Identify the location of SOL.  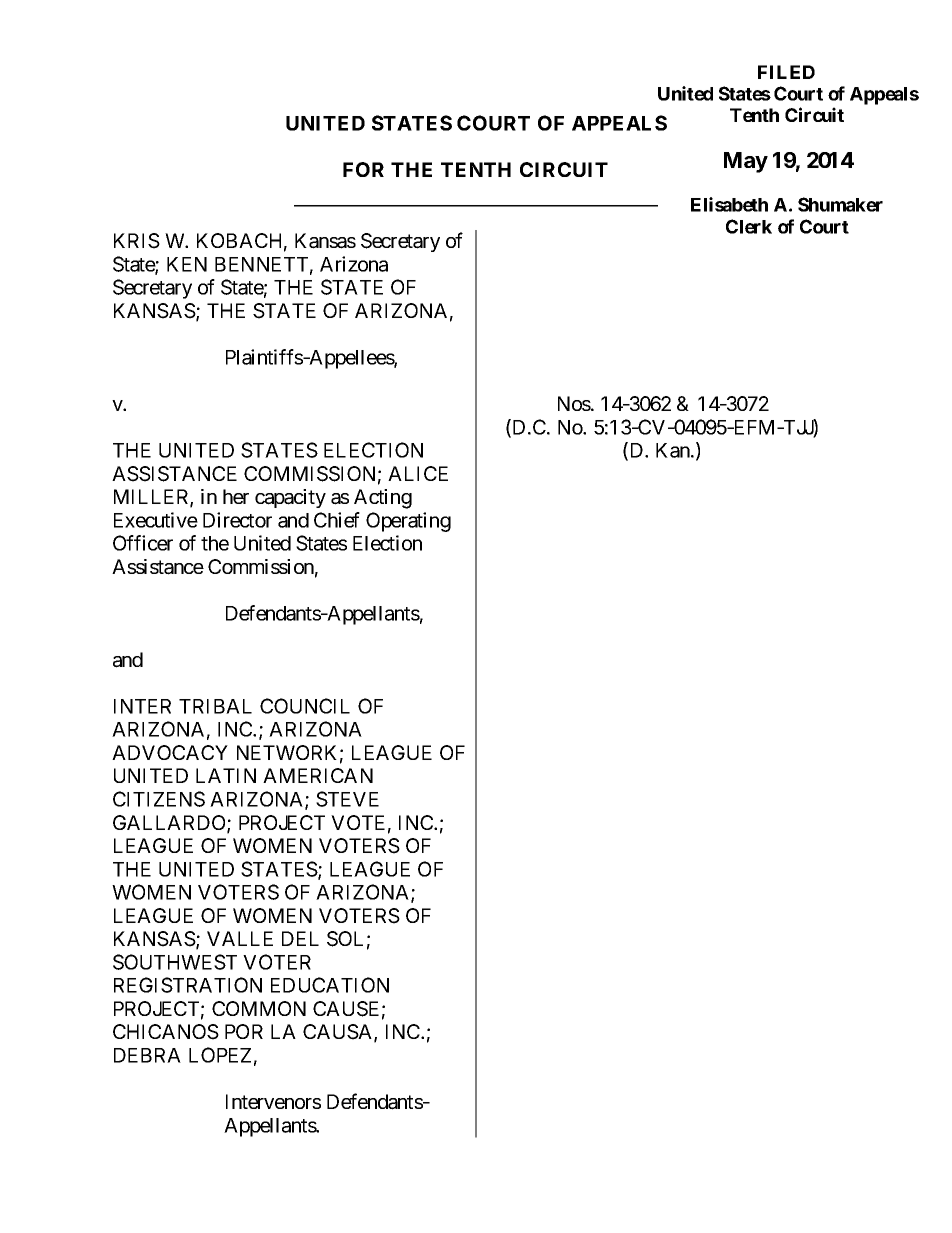
(345, 939).
